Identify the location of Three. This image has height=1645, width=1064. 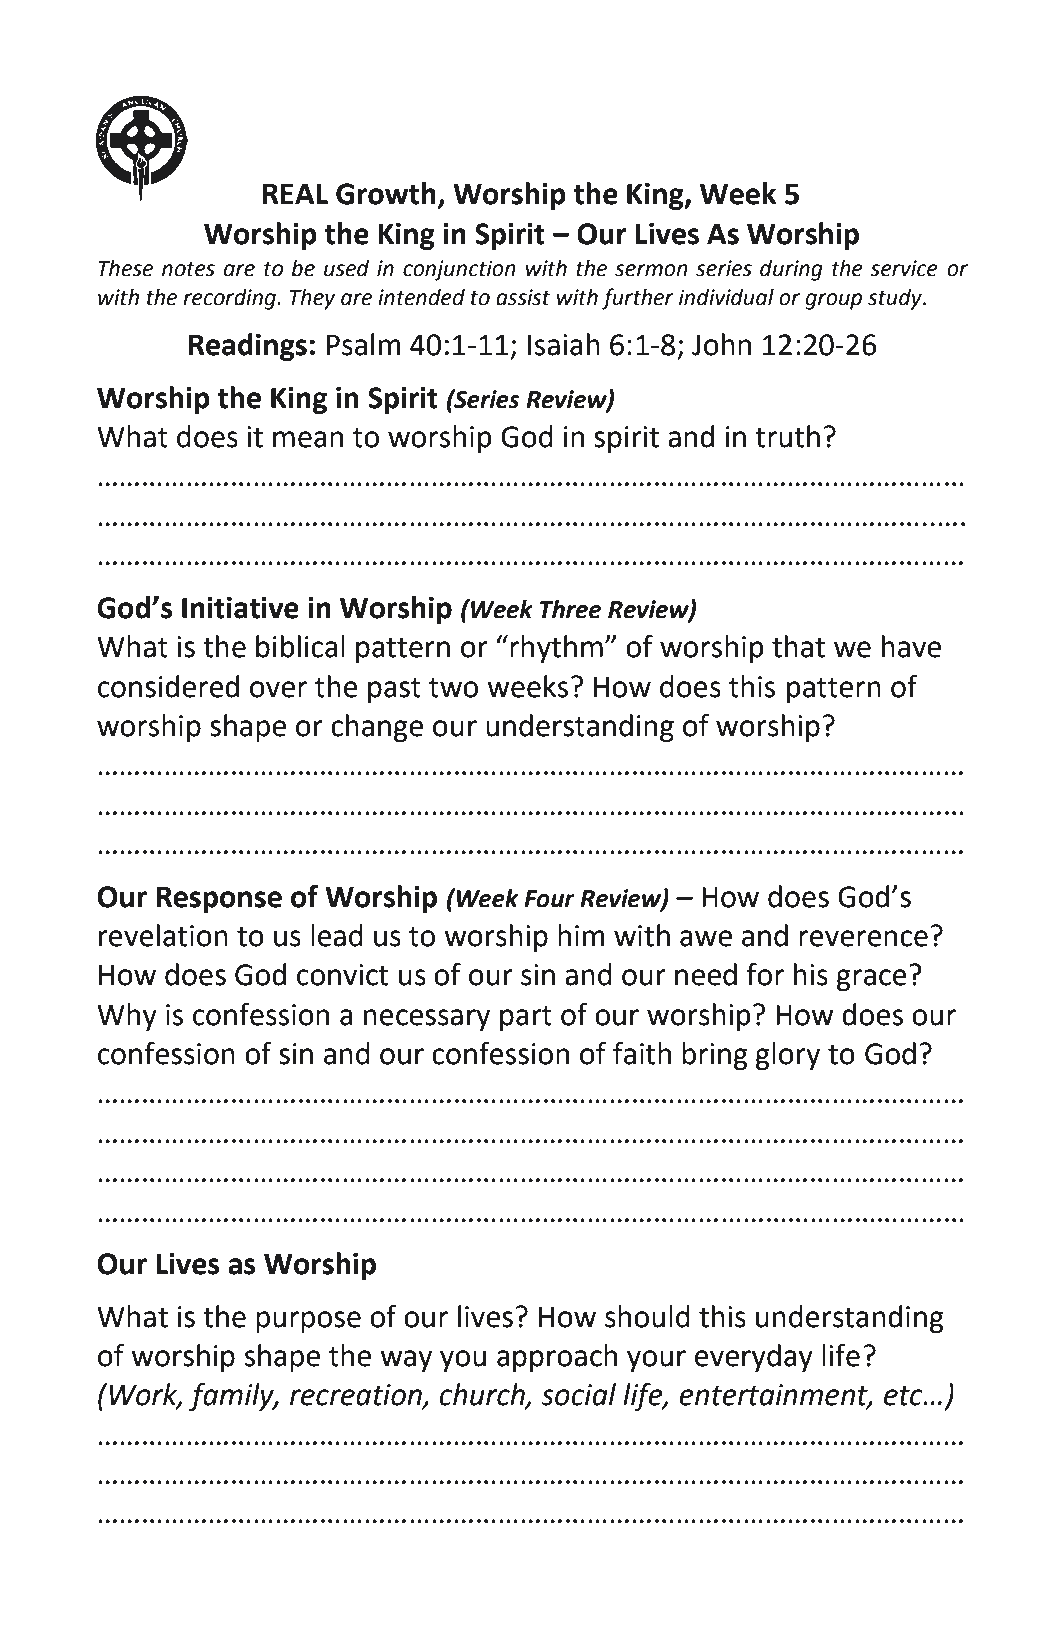
(570, 609).
